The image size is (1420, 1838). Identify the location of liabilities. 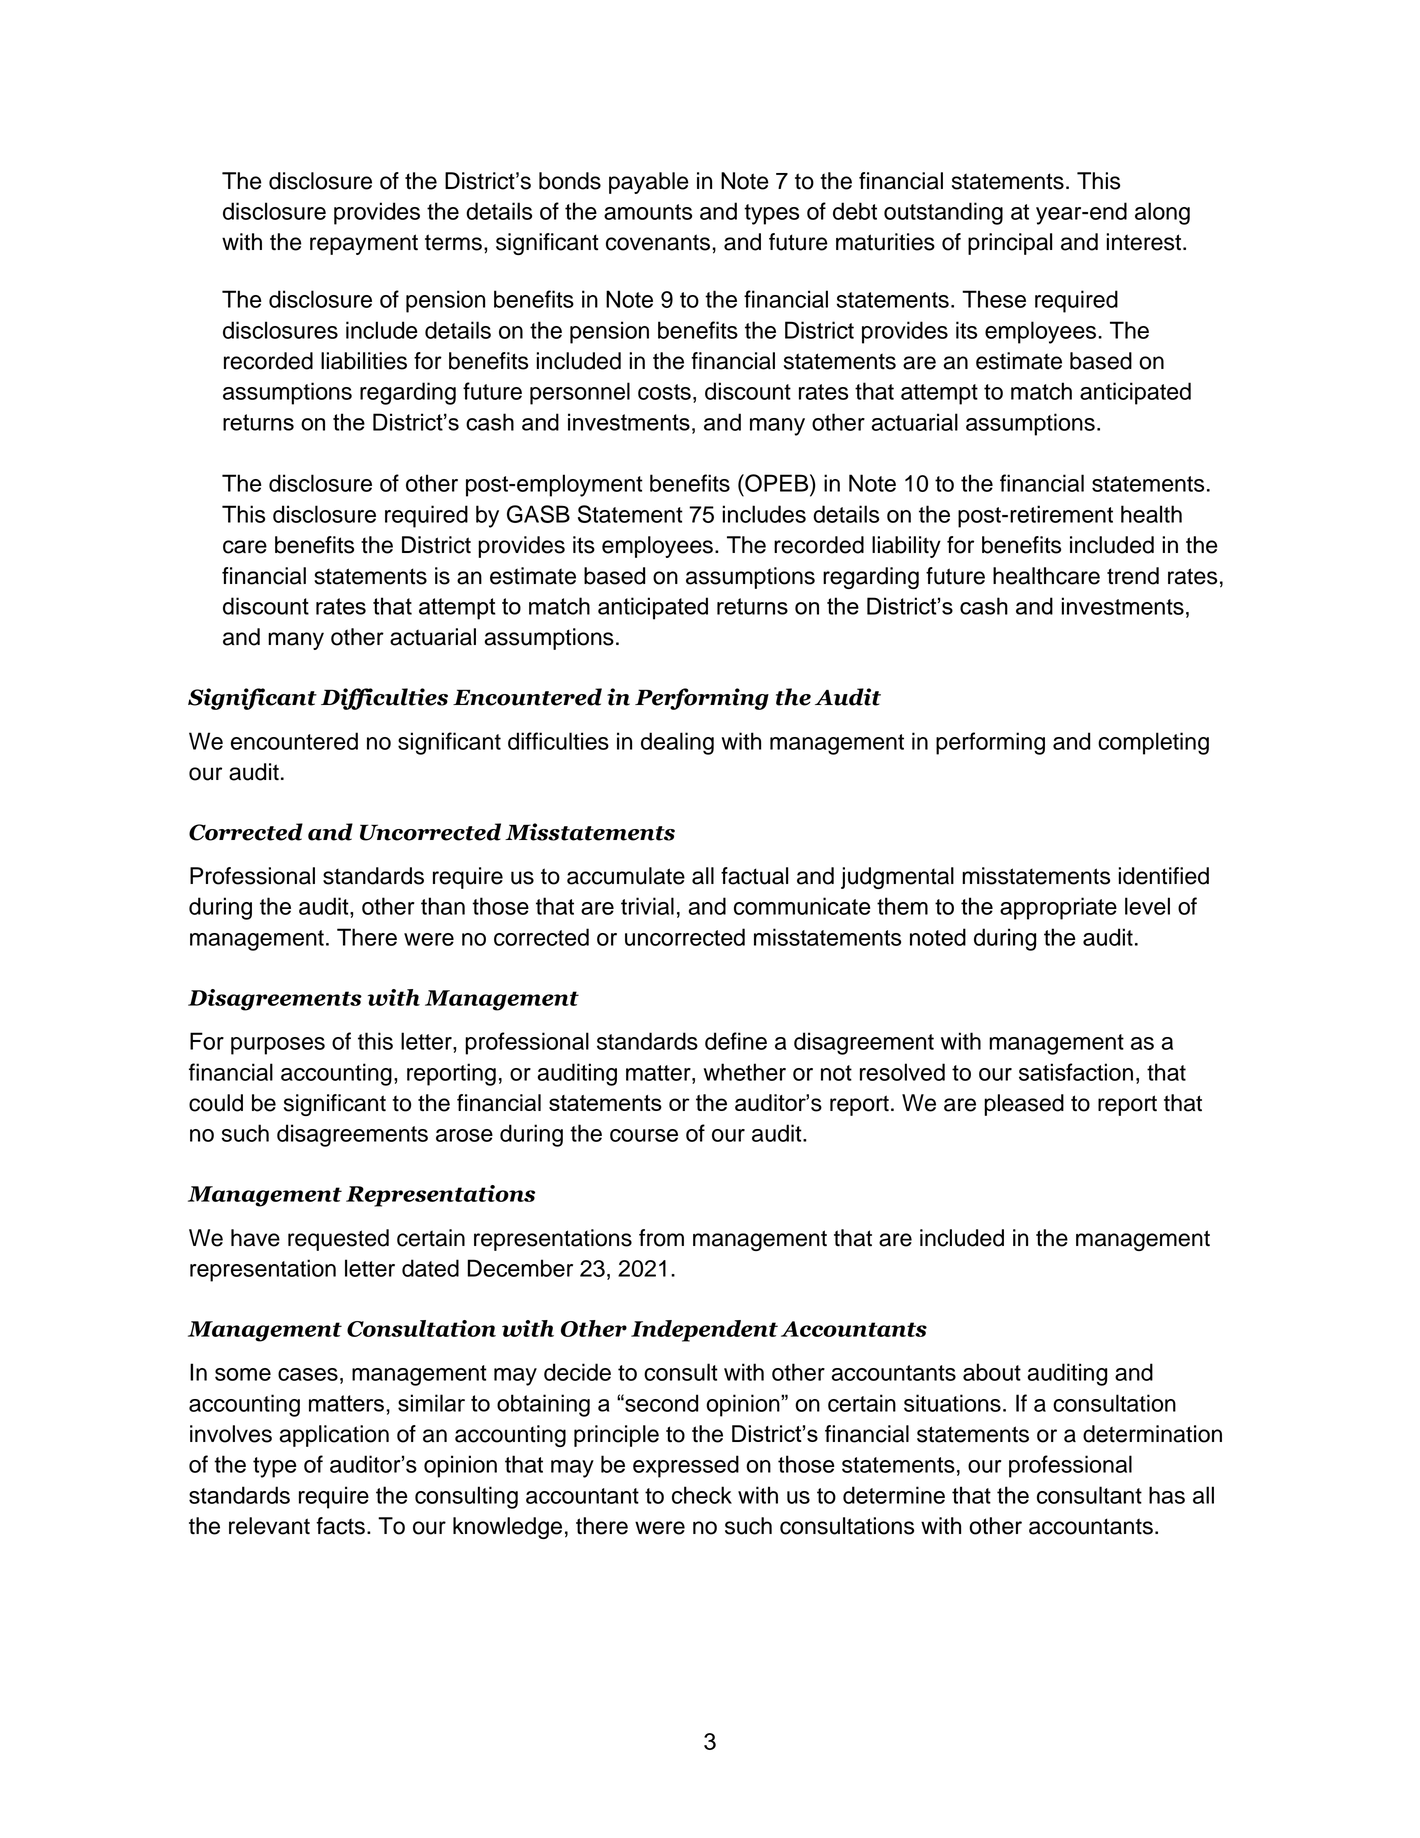
(364, 361).
